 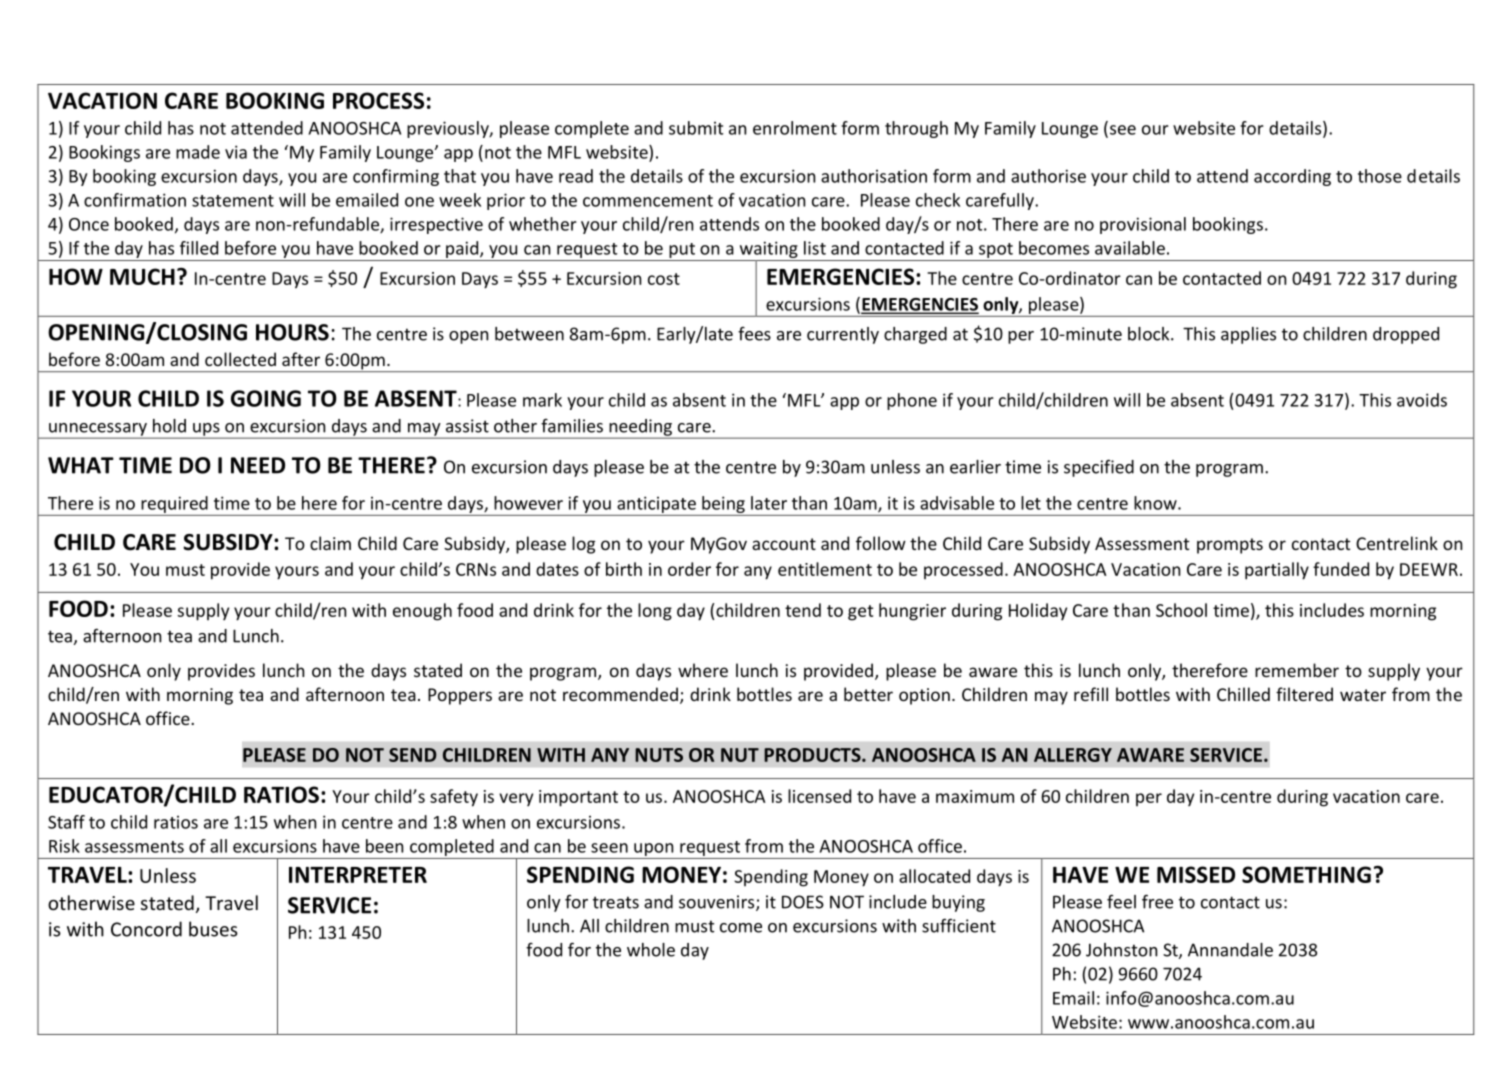 What do you see at coordinates (659, 755) in the screenshot?
I see `NUTS` at bounding box center [659, 755].
